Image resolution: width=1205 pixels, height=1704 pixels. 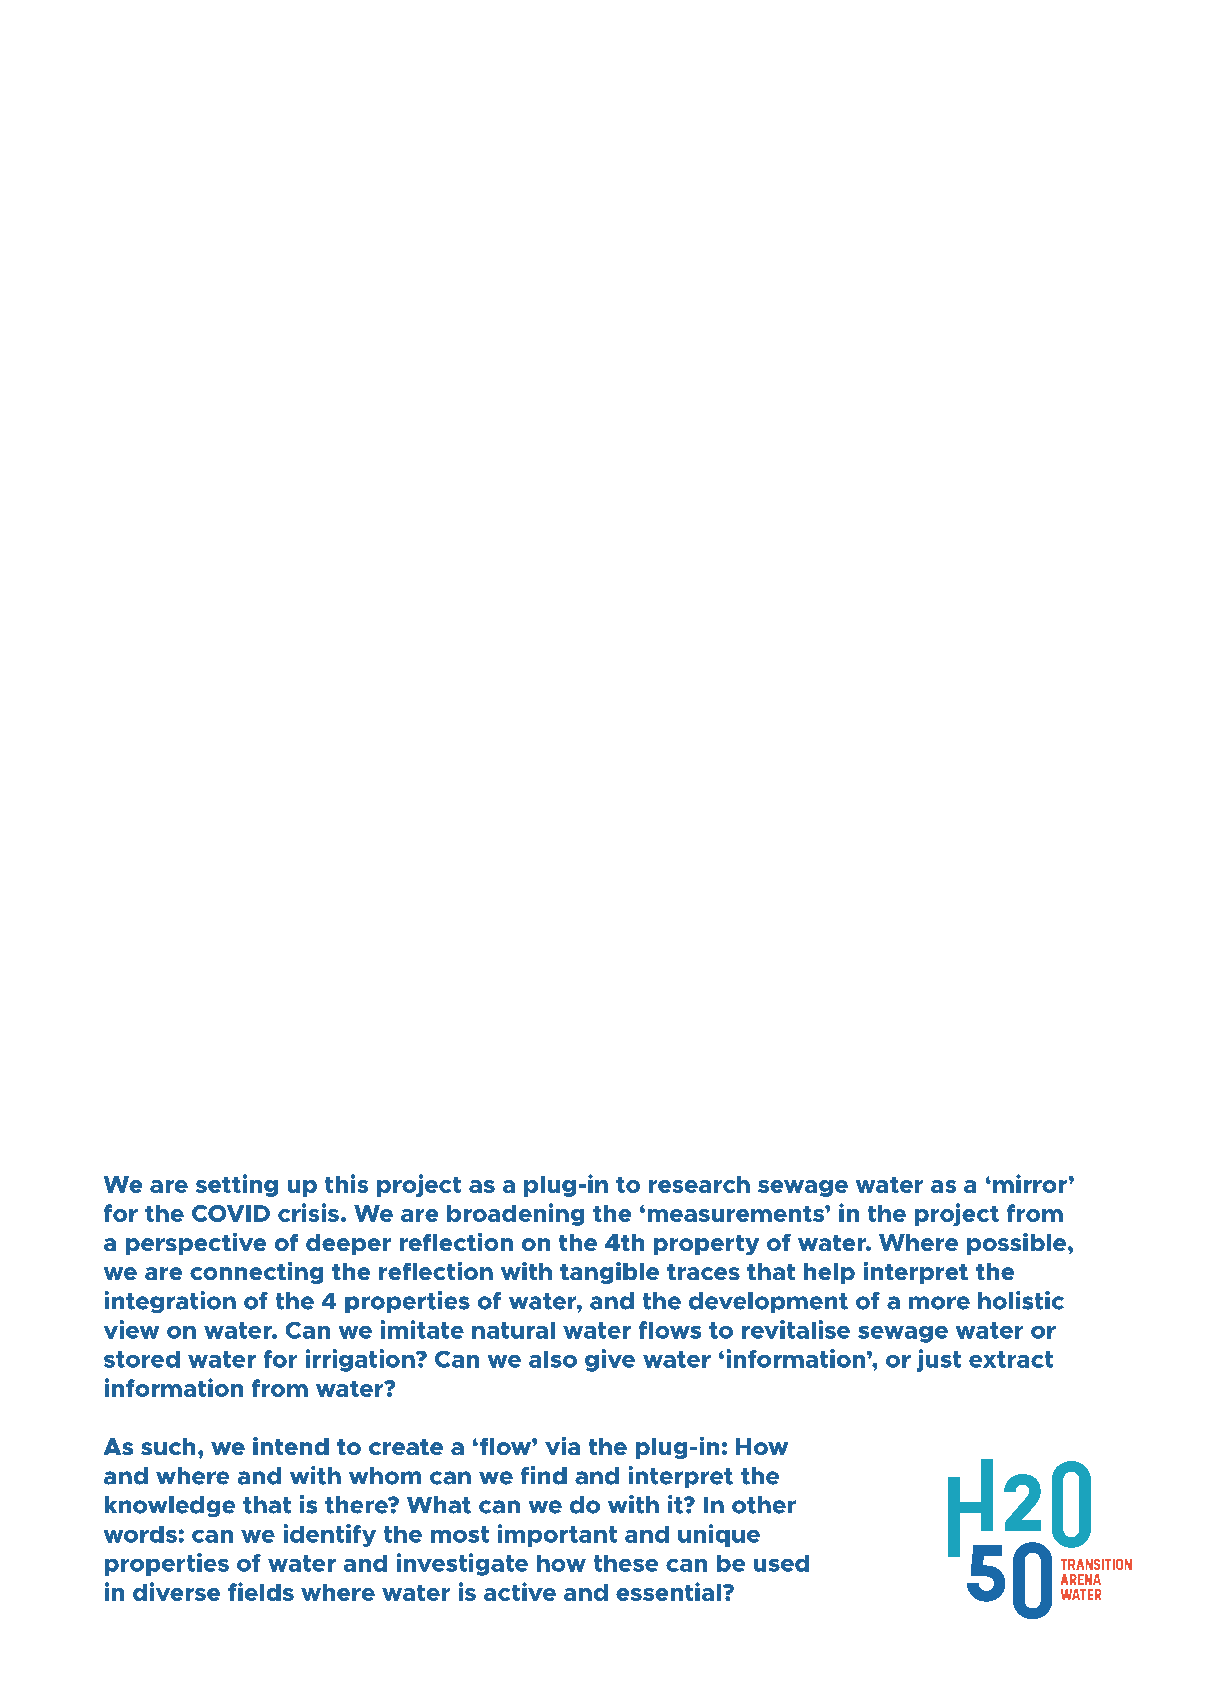 What do you see at coordinates (170, 1506) in the screenshot?
I see `knowledge` at bounding box center [170, 1506].
